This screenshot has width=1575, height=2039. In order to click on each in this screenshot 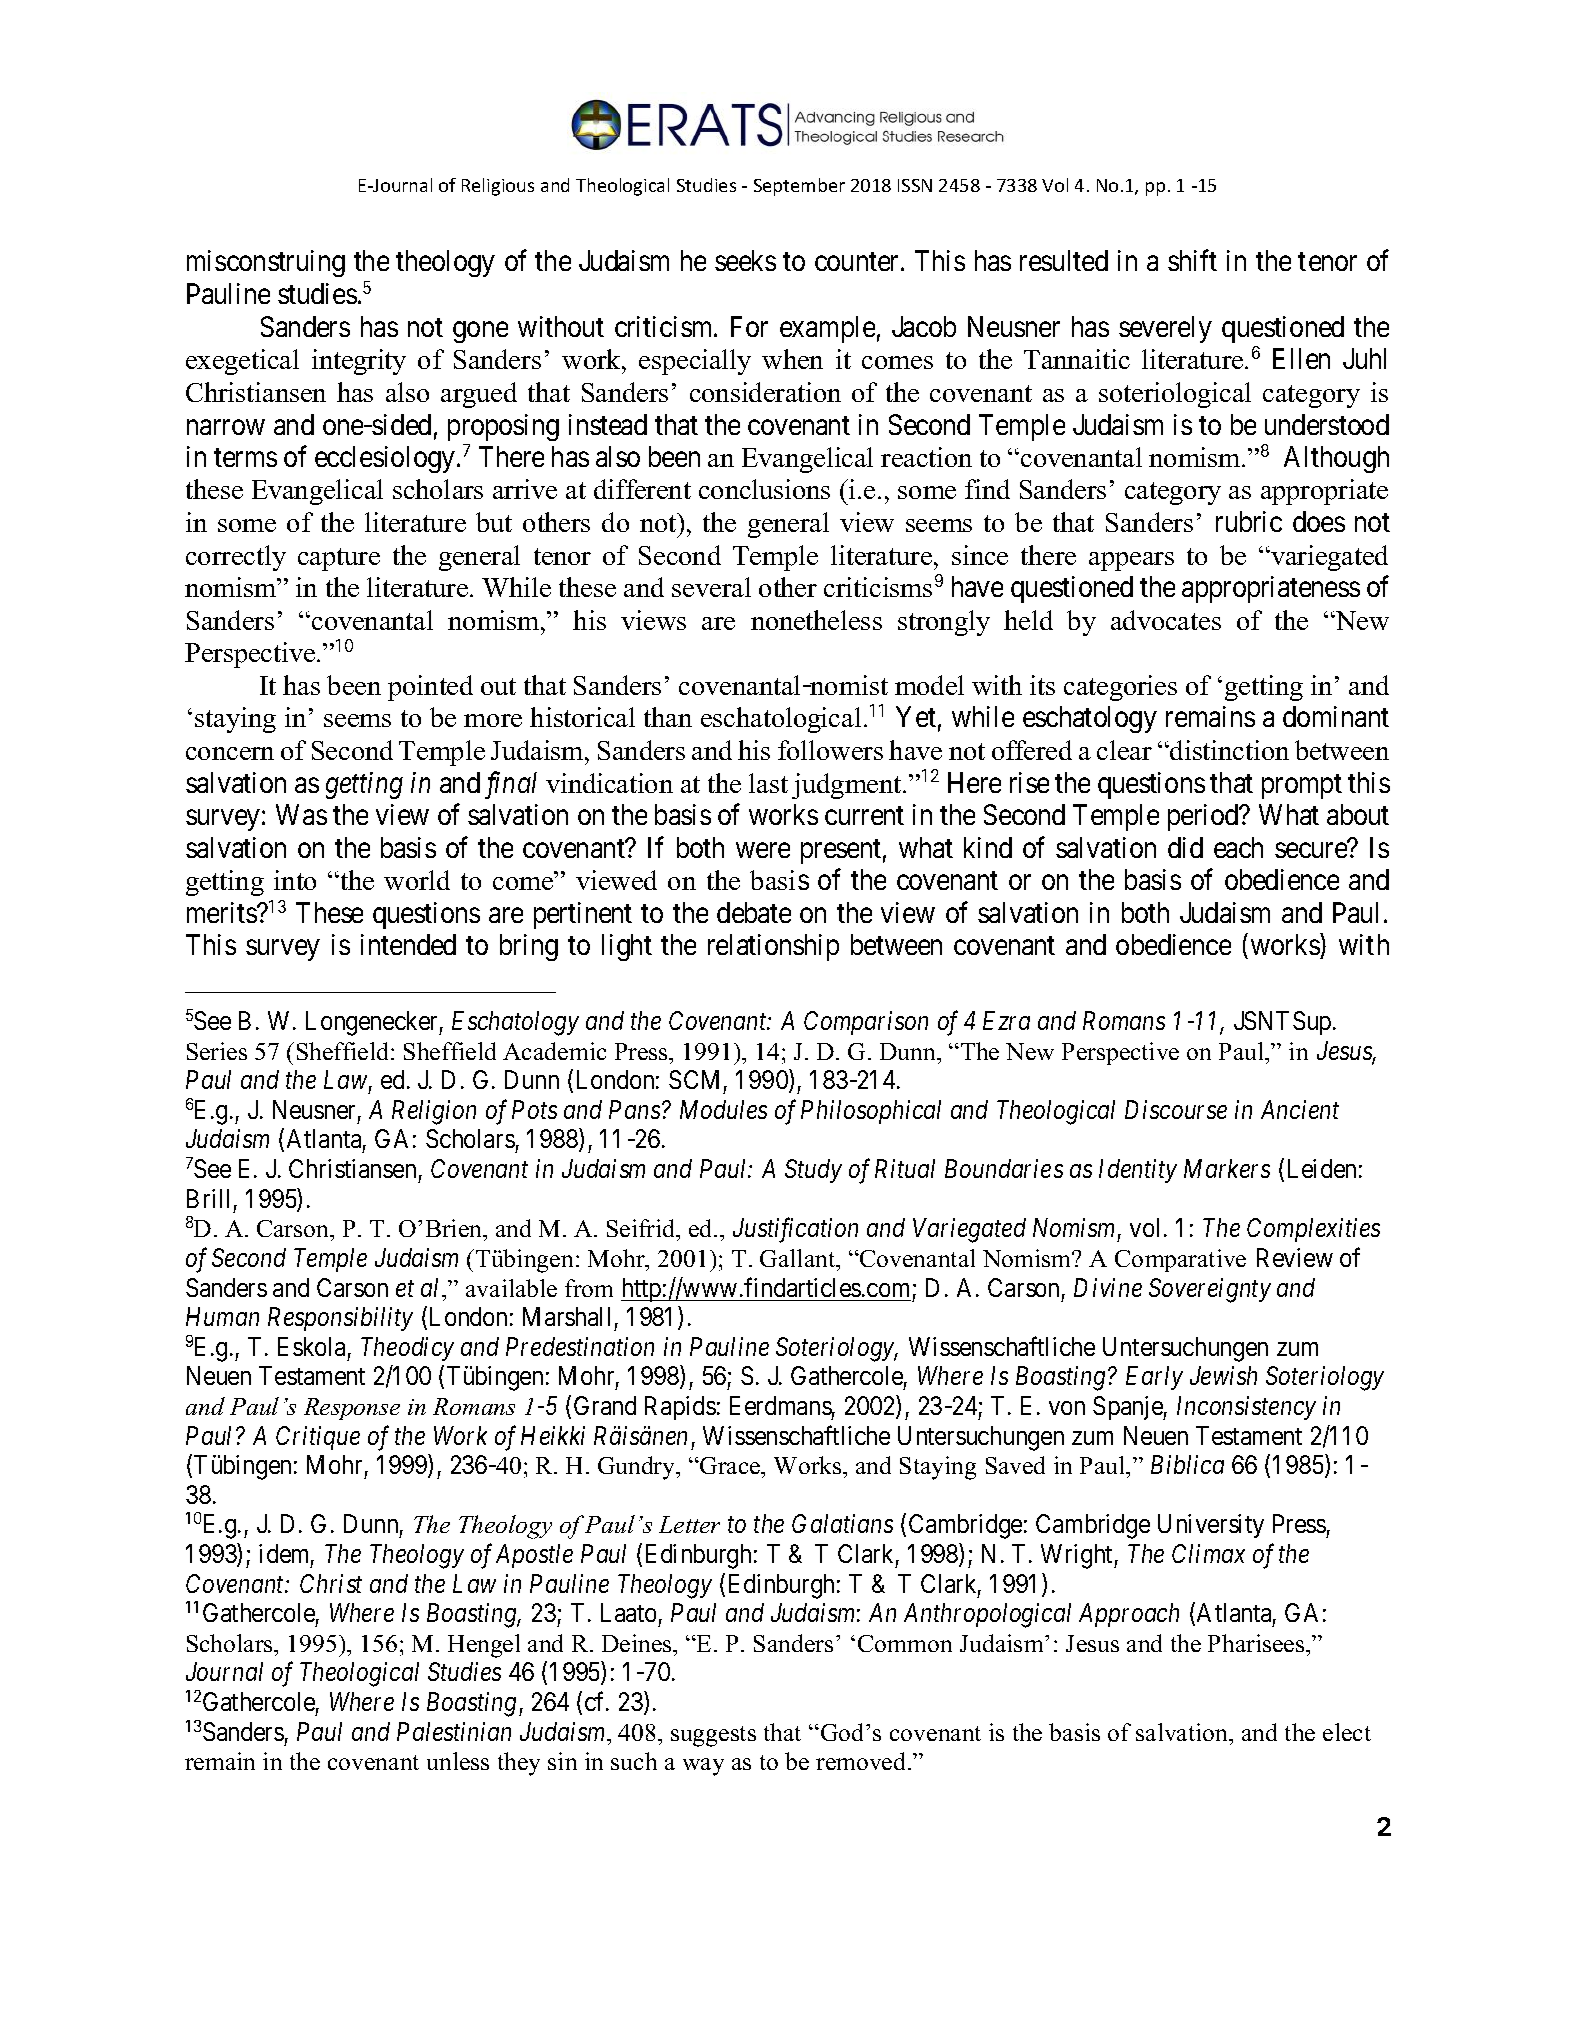, I will do `click(1238, 847)`.
